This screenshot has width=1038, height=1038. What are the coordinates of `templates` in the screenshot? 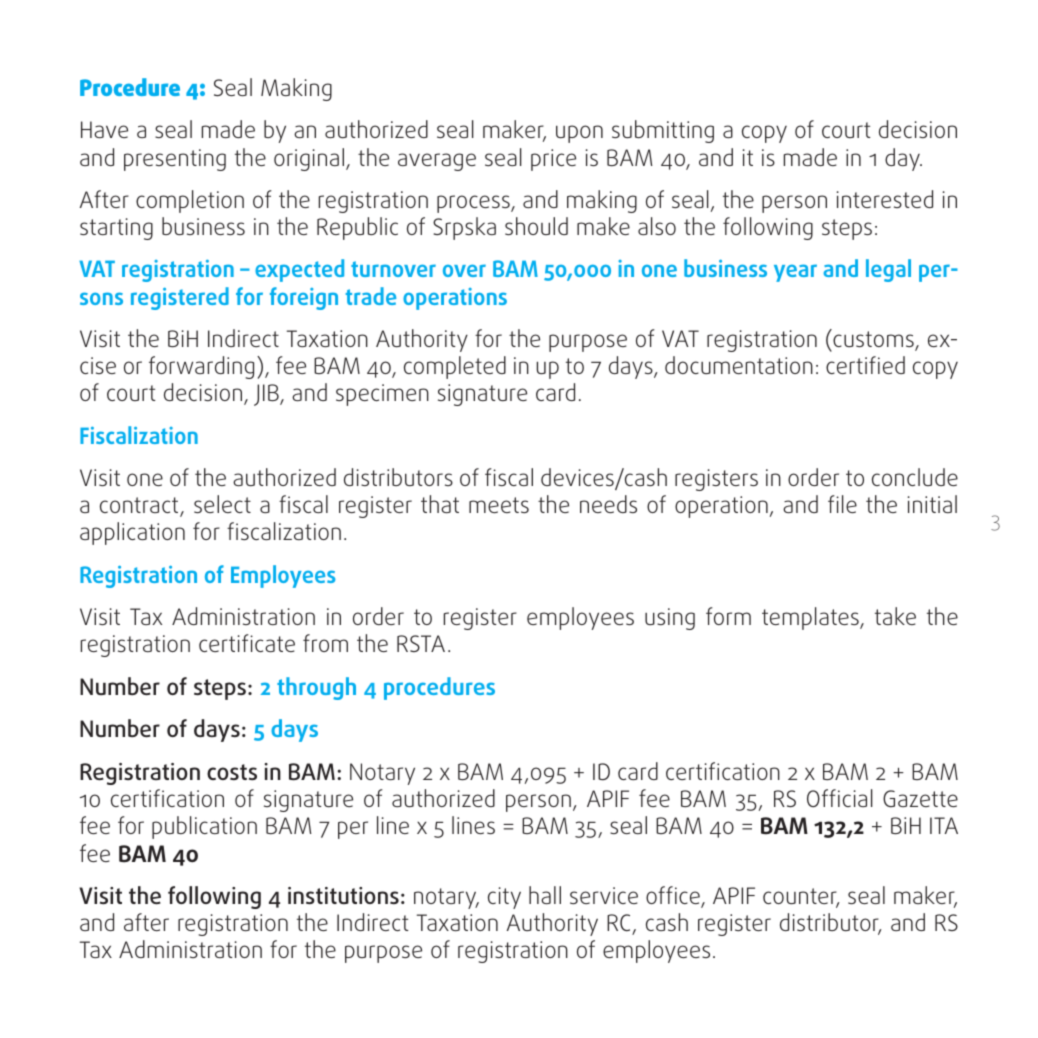 It's located at (811, 618).
